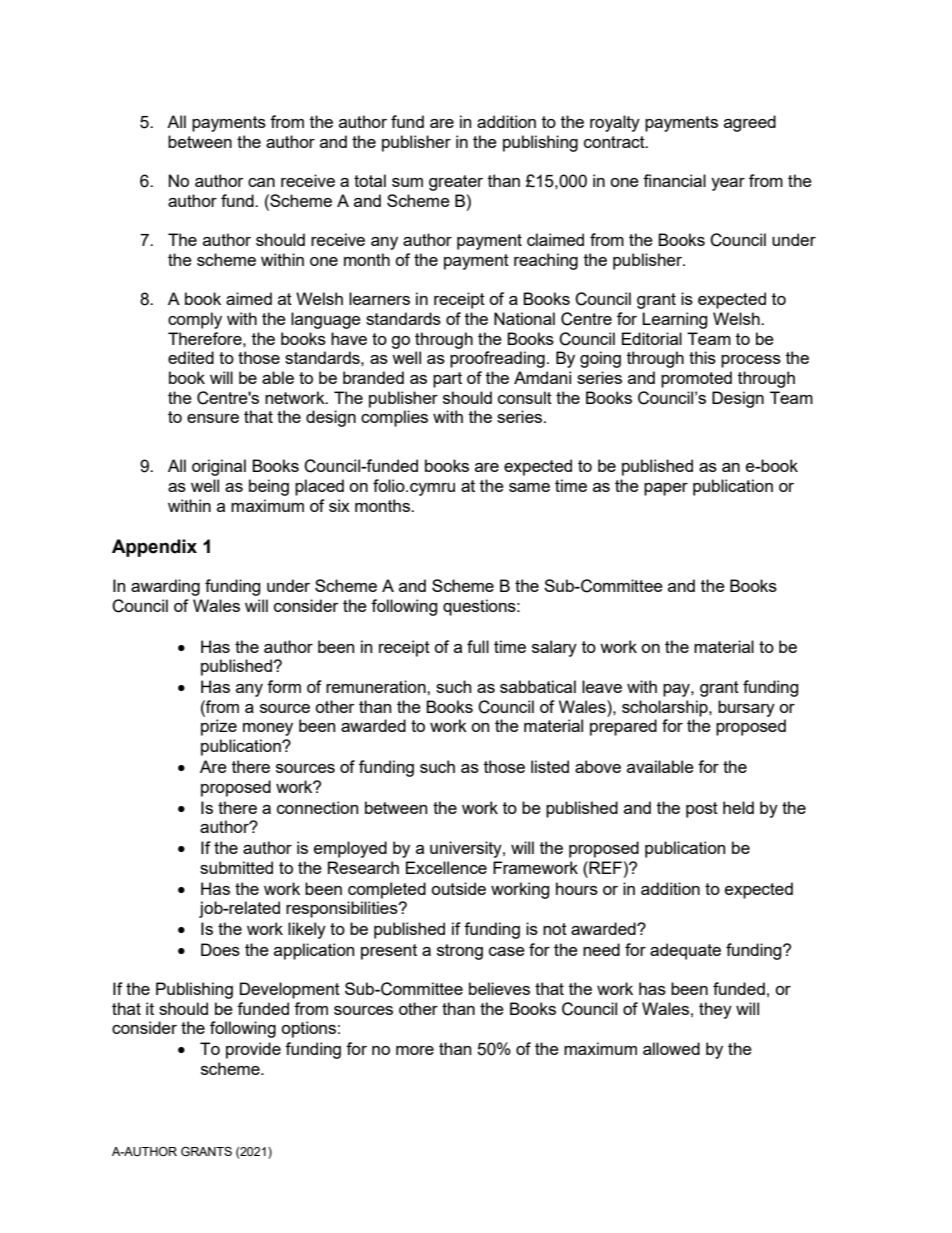 This screenshot has width=952, height=1233. I want to click on greater, so click(456, 183).
